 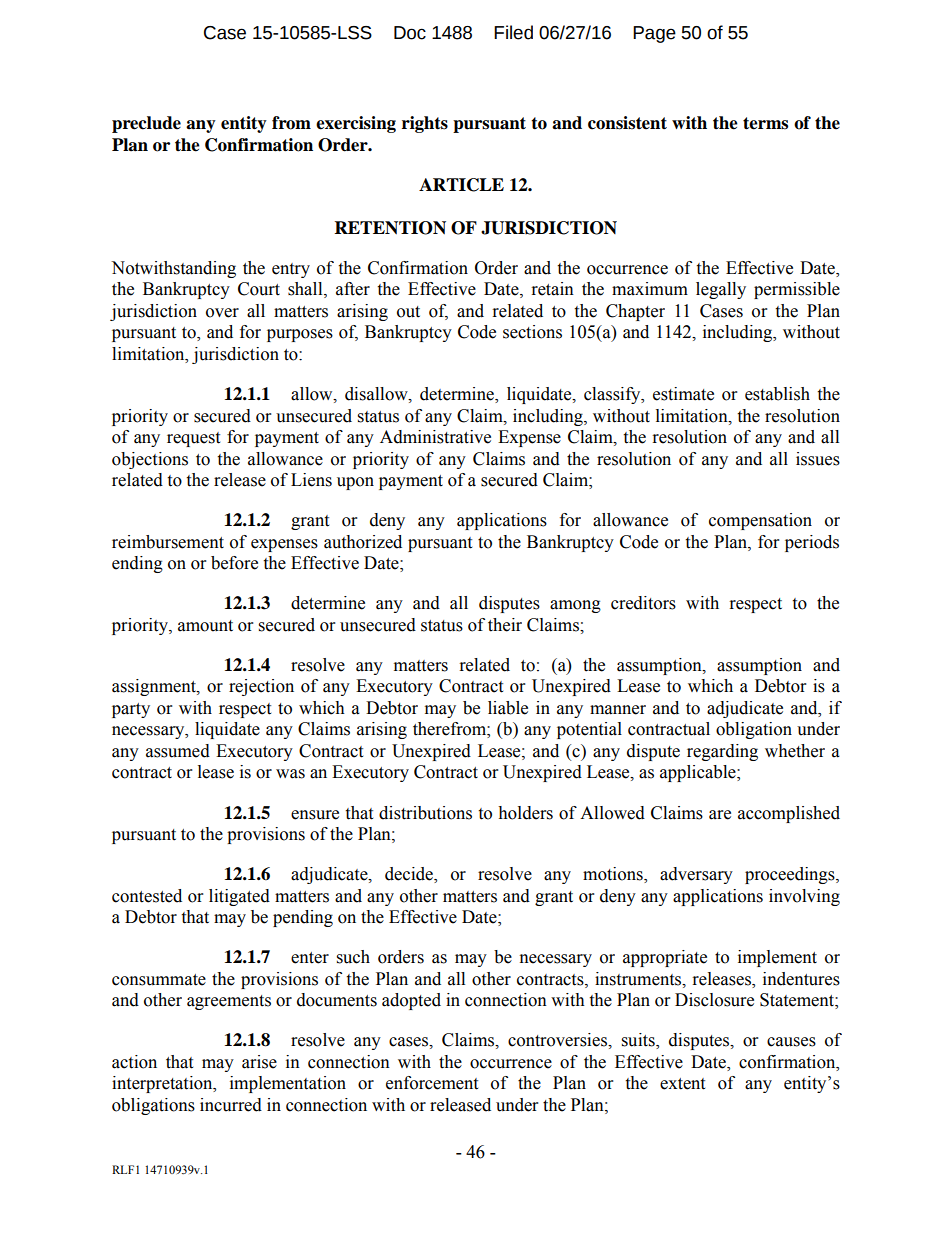 What do you see at coordinates (193, 439) in the screenshot?
I see `request` at bounding box center [193, 439].
